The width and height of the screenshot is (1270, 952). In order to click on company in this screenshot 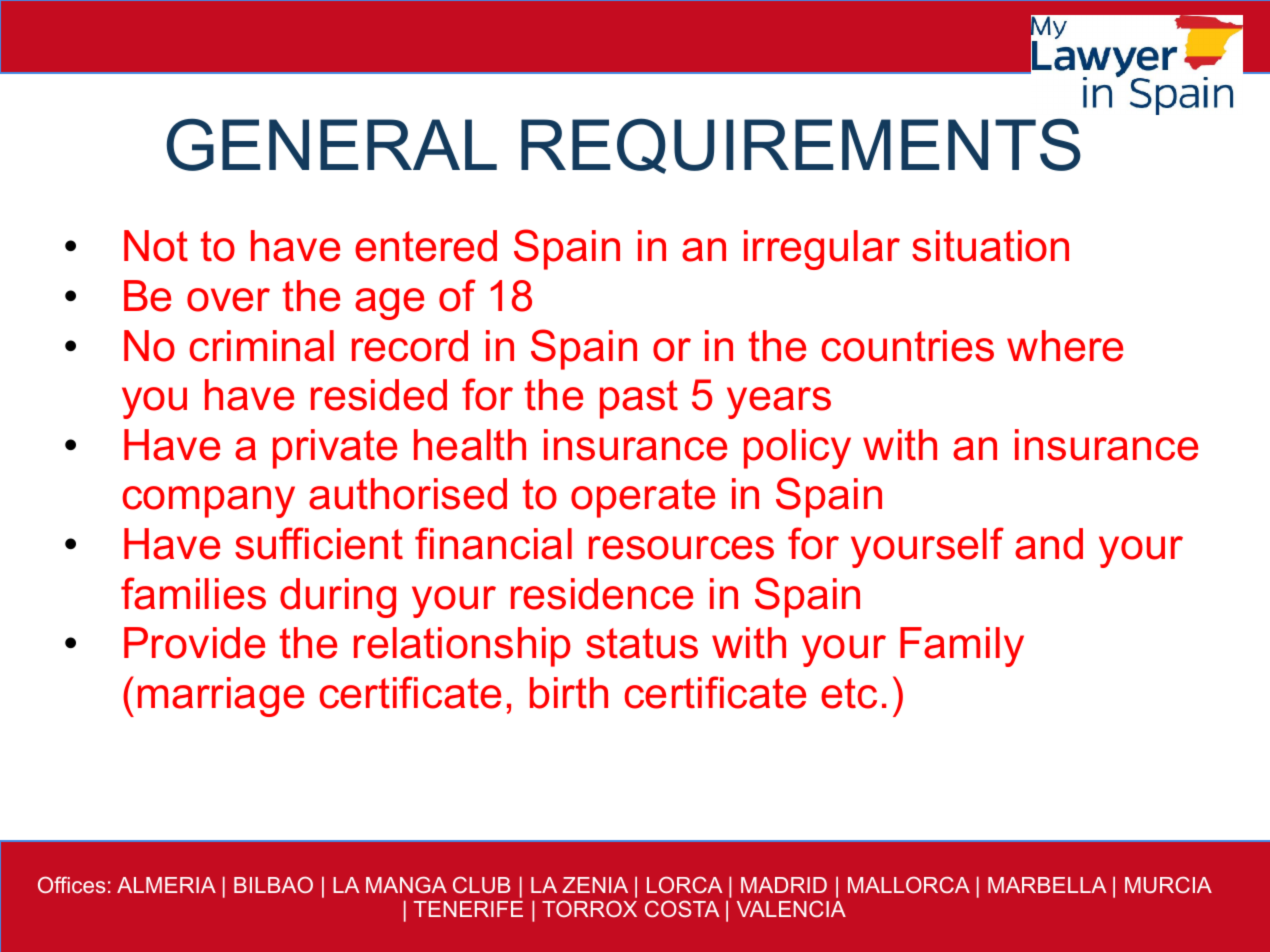, I will do `click(209, 502)`.
